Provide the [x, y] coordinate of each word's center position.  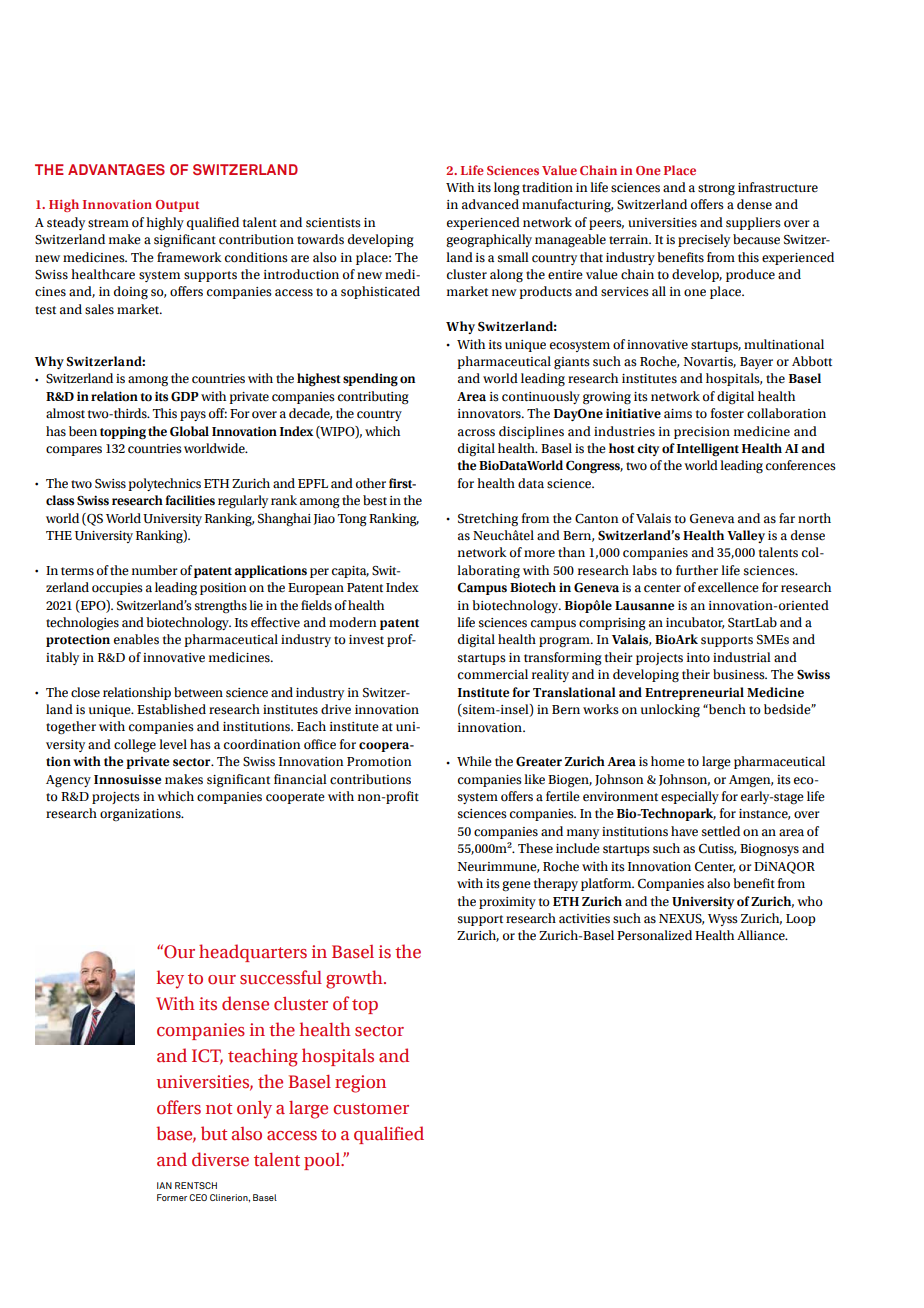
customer [371, 1109]
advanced [490, 204]
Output [177, 206]
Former [172, 1197]
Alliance [762, 935]
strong [716, 190]
